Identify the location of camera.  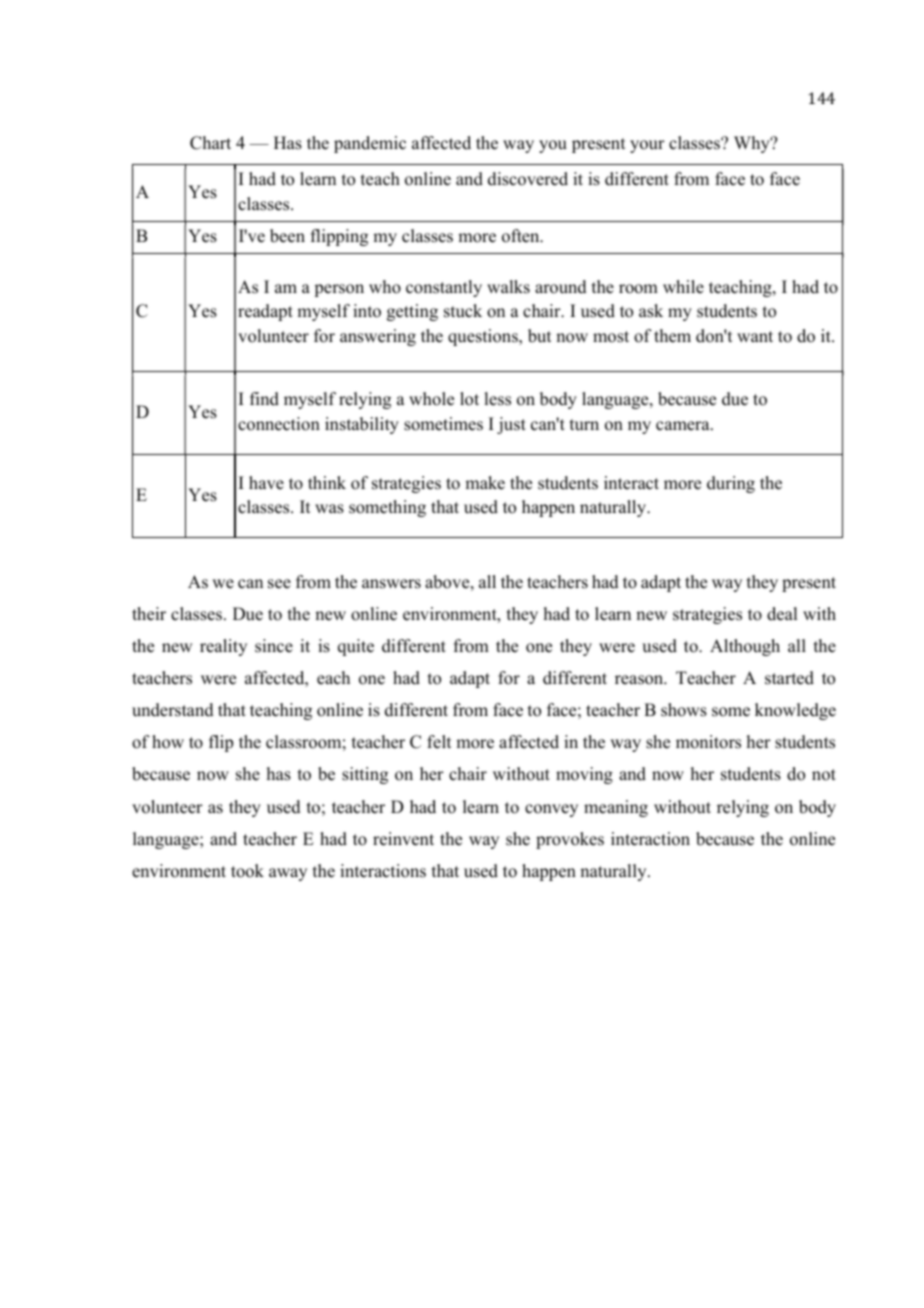
(684, 426).
